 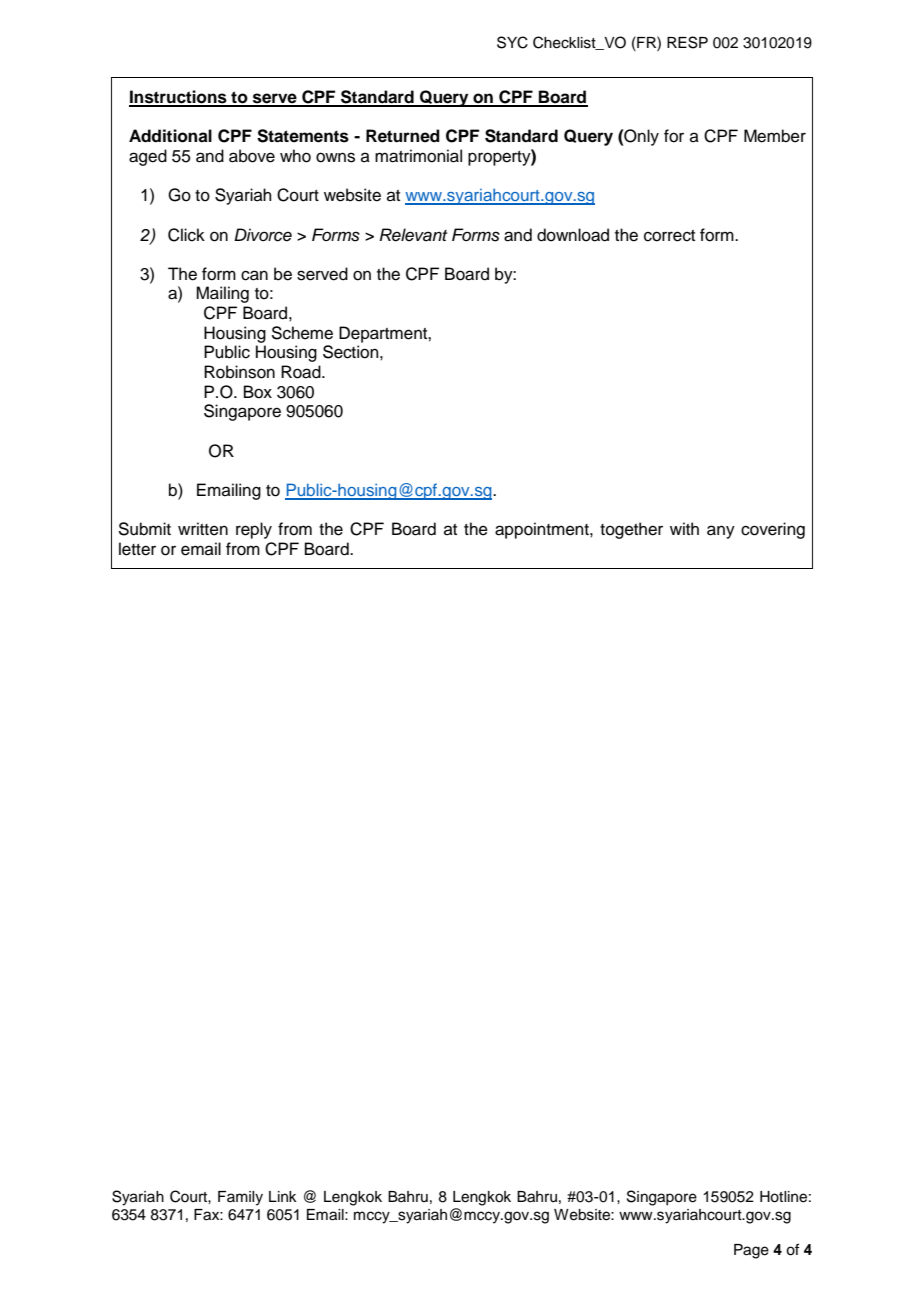 I want to click on SYC, so click(x=512, y=42).
